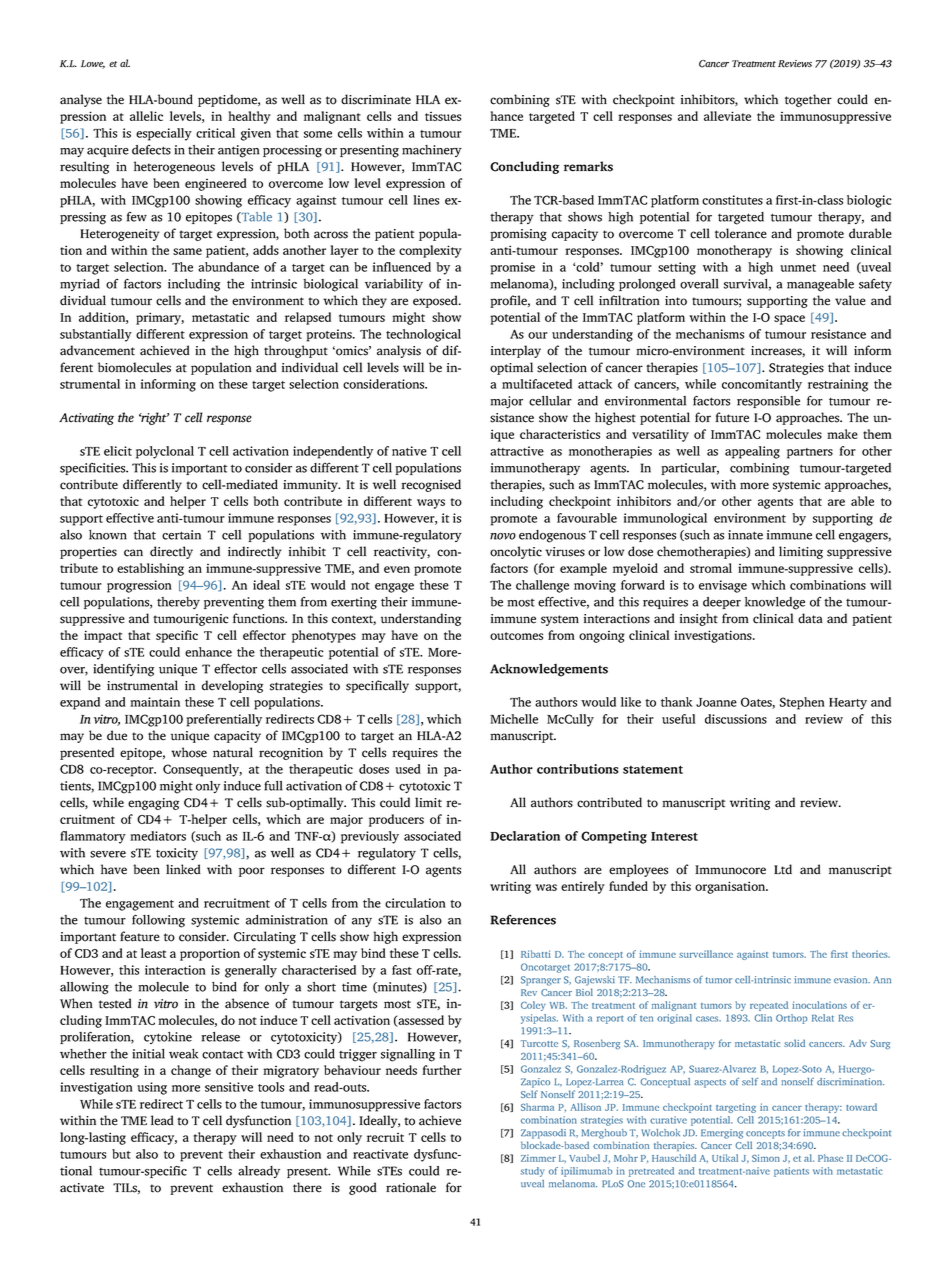  Describe the element at coordinates (118, 451) in the page. I see `elicit` at that location.
